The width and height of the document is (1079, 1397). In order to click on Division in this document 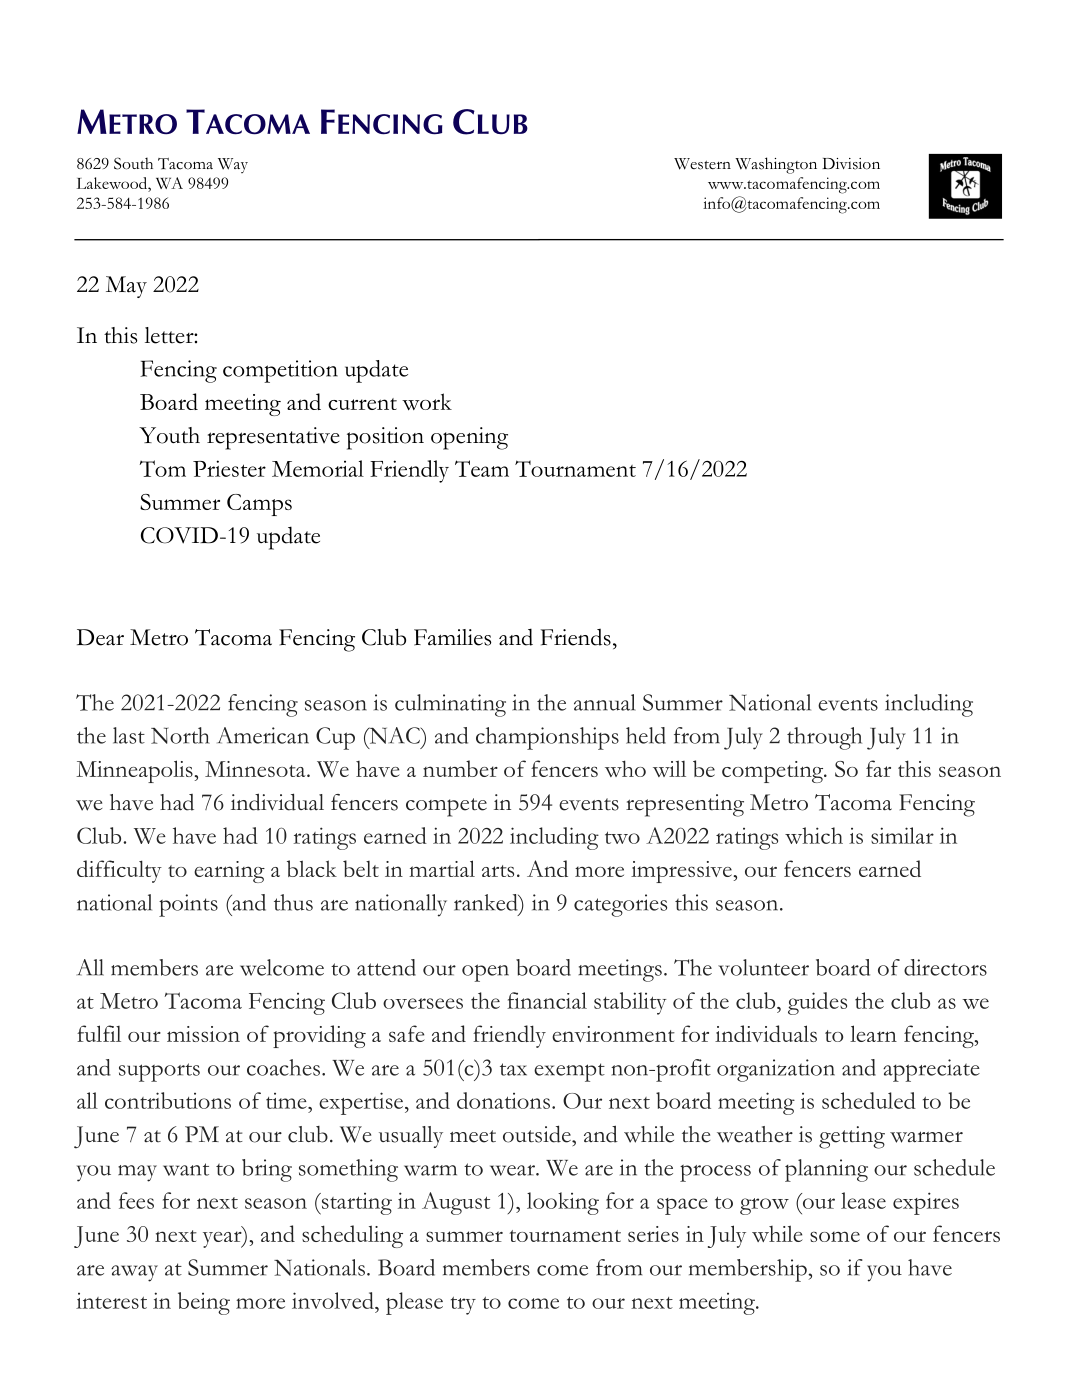, I will do `click(851, 164)`.
